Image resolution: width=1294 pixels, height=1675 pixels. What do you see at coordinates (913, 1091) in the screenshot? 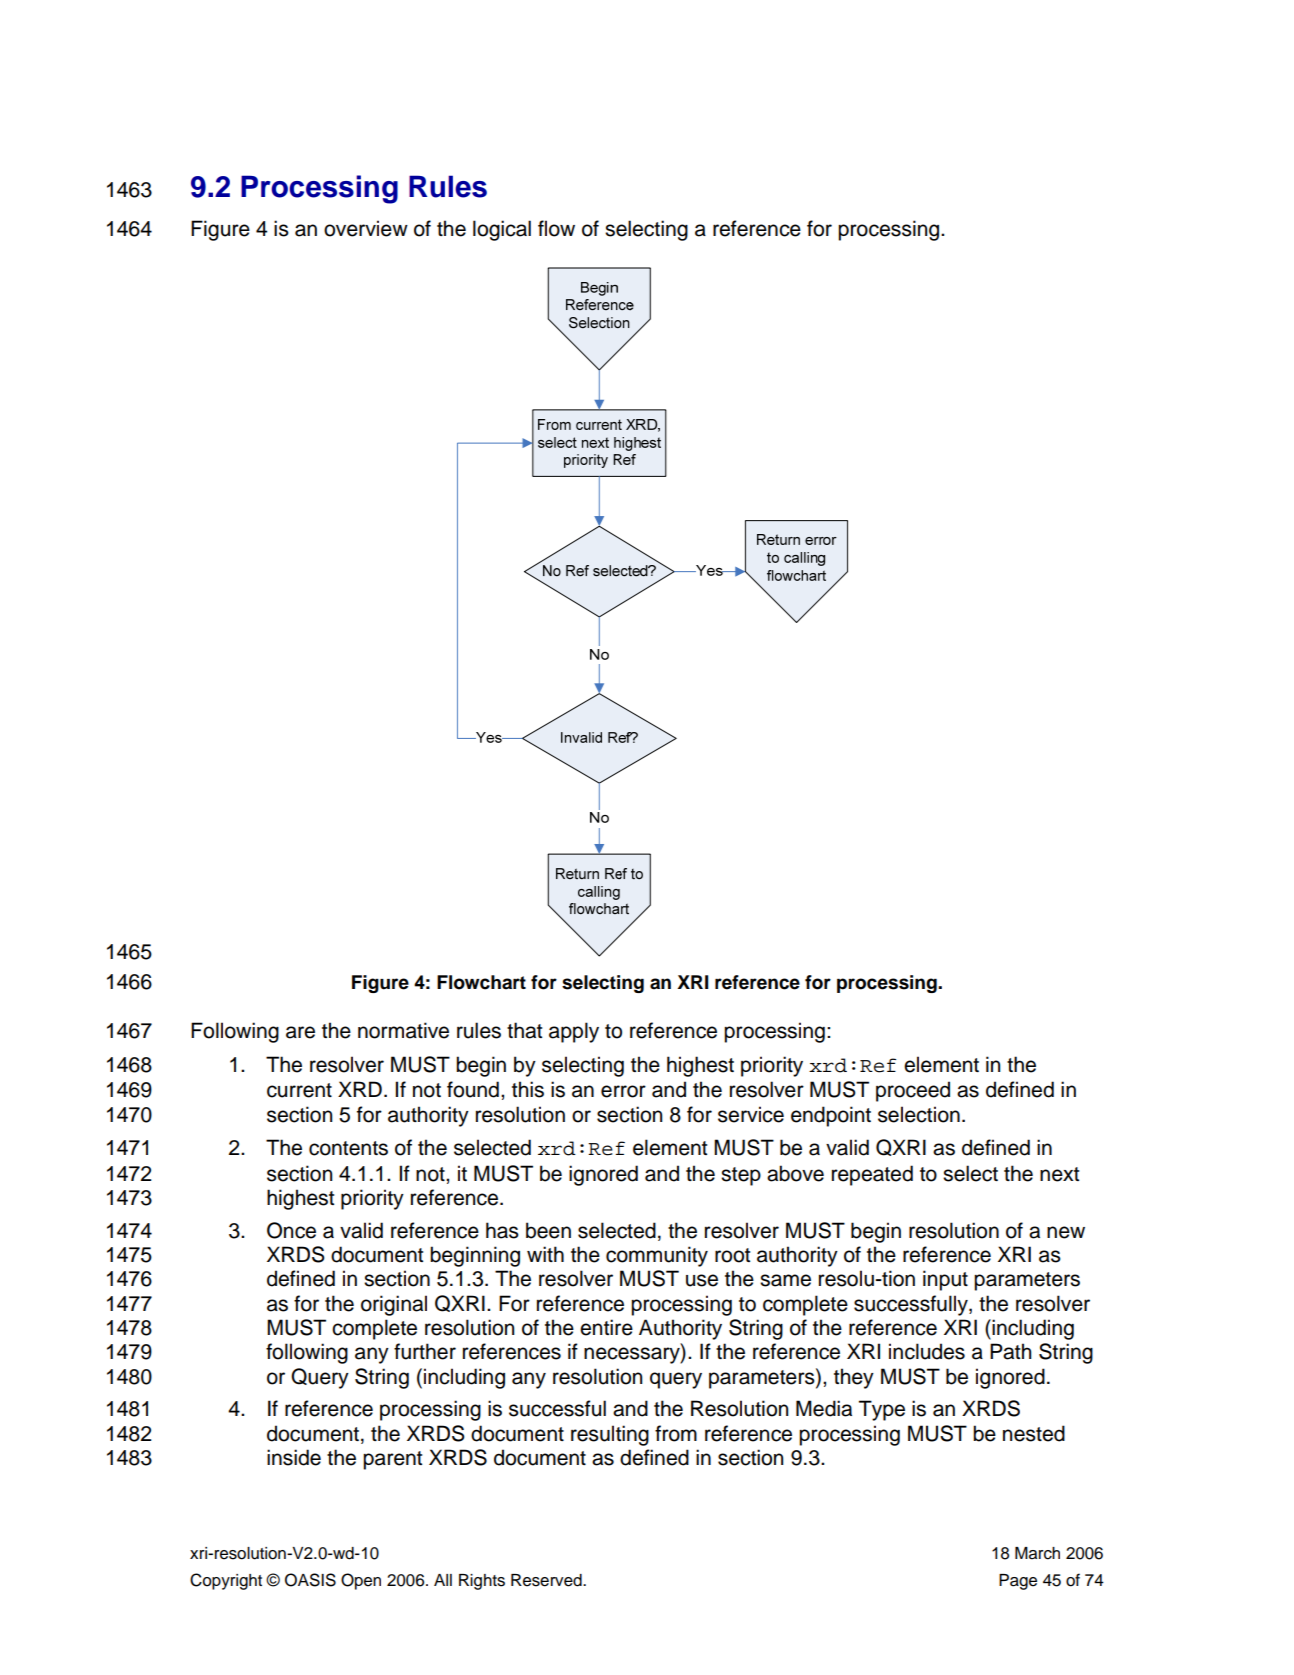
I see `proceed` at bounding box center [913, 1091].
